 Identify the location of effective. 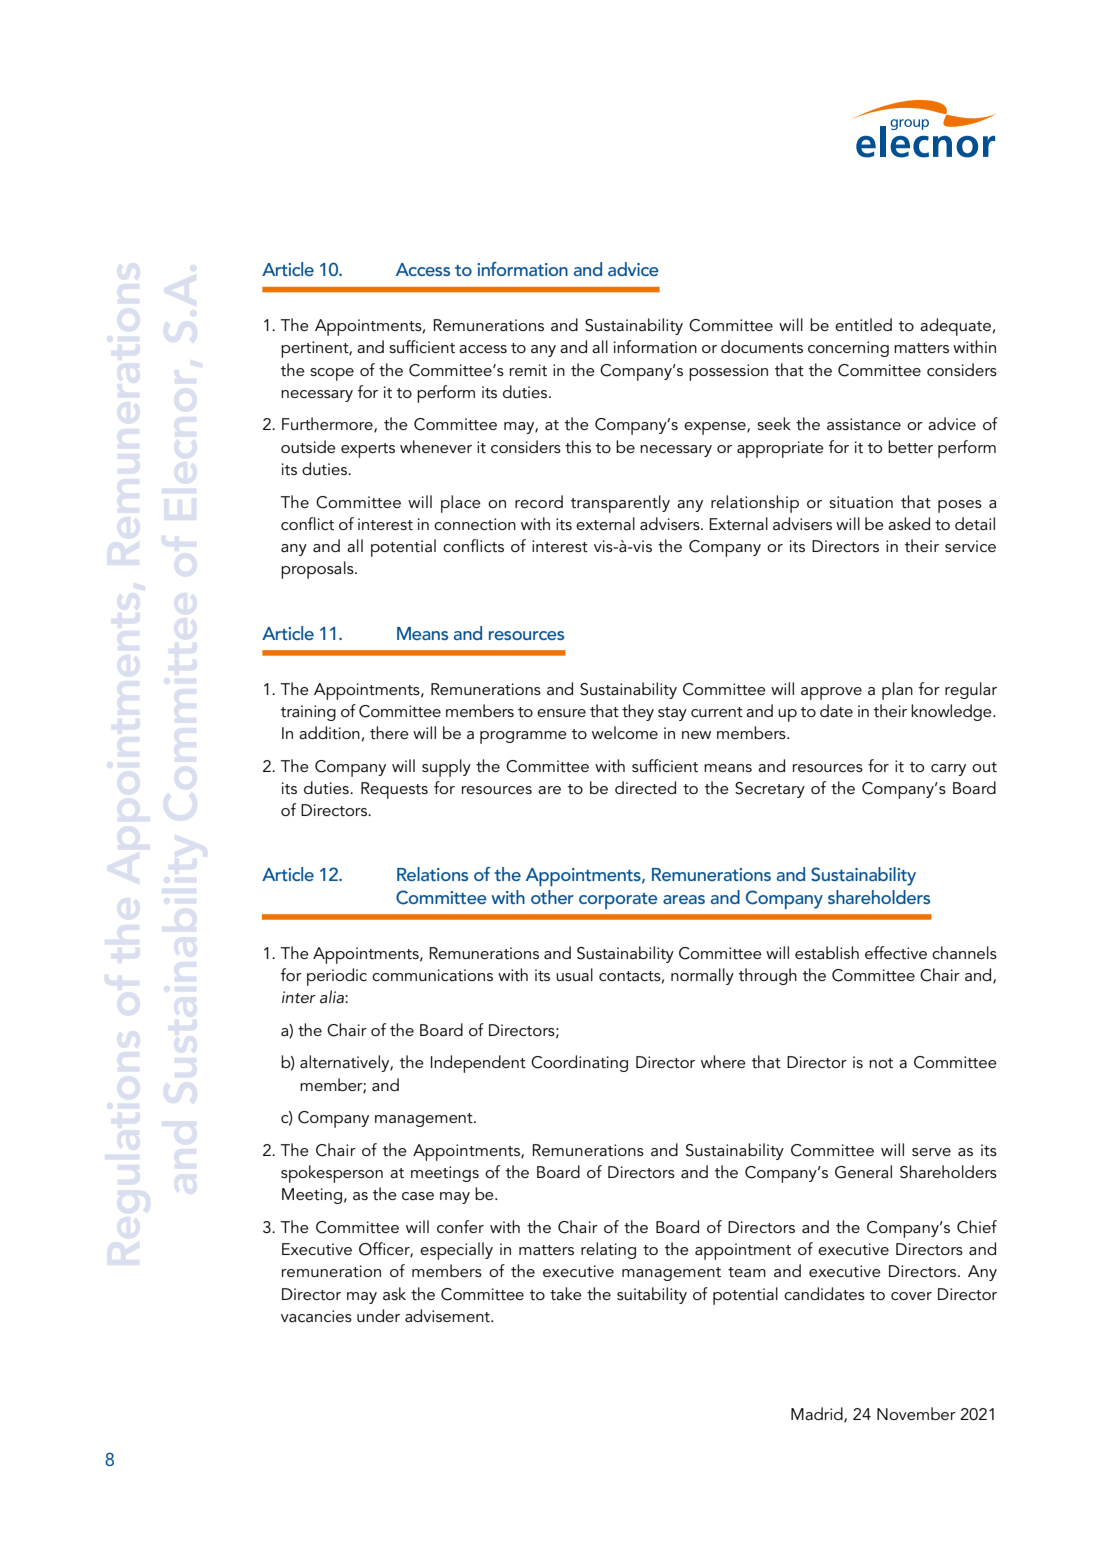
(896, 952).
